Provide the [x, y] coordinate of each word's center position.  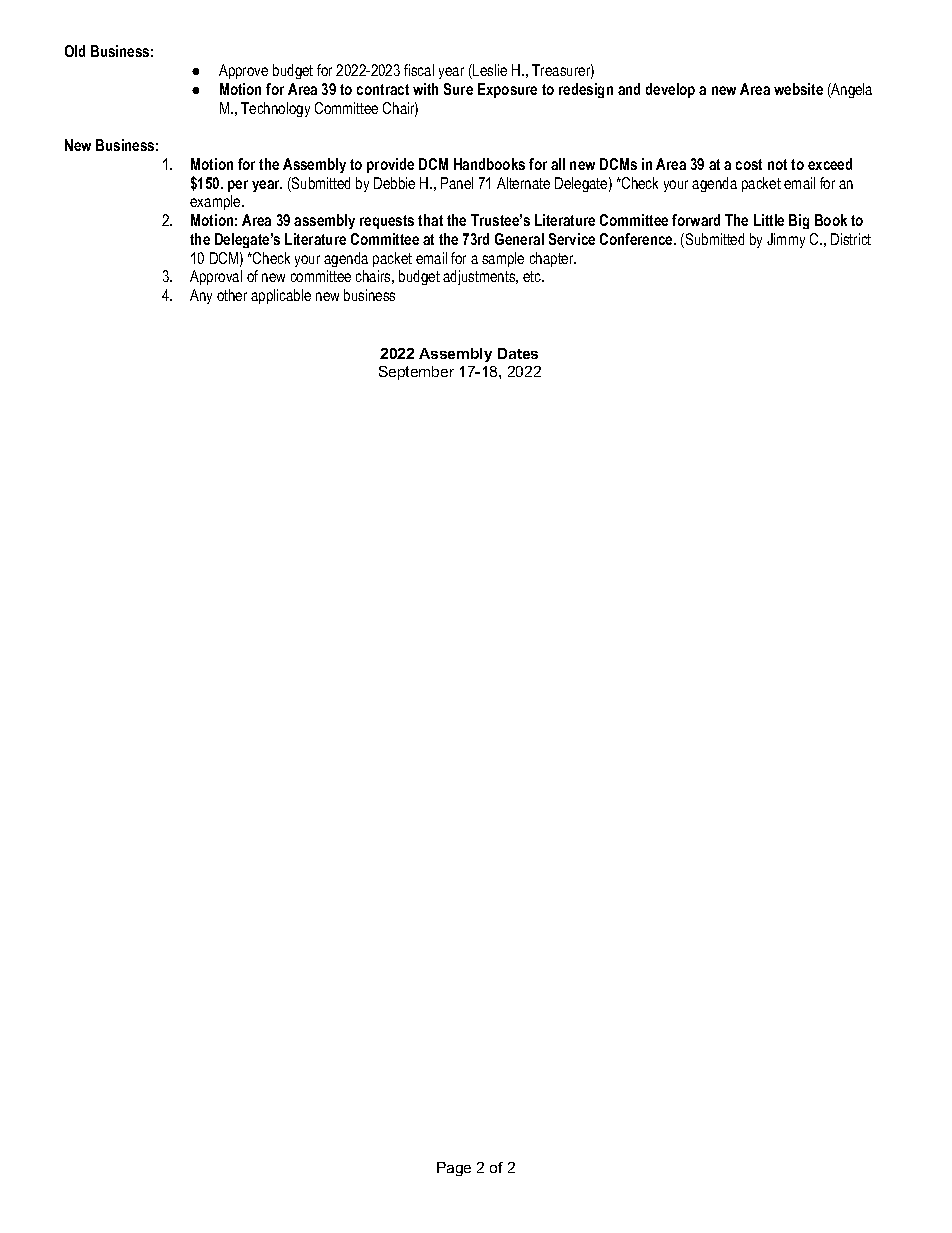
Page [454, 1169]
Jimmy [786, 240]
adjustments [480, 277]
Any [201, 296]
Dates [518, 353]
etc [533, 276]
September [416, 373]
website [798, 89]
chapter [553, 259]
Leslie [489, 71]
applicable [281, 296]
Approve [243, 71]
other [232, 295]
